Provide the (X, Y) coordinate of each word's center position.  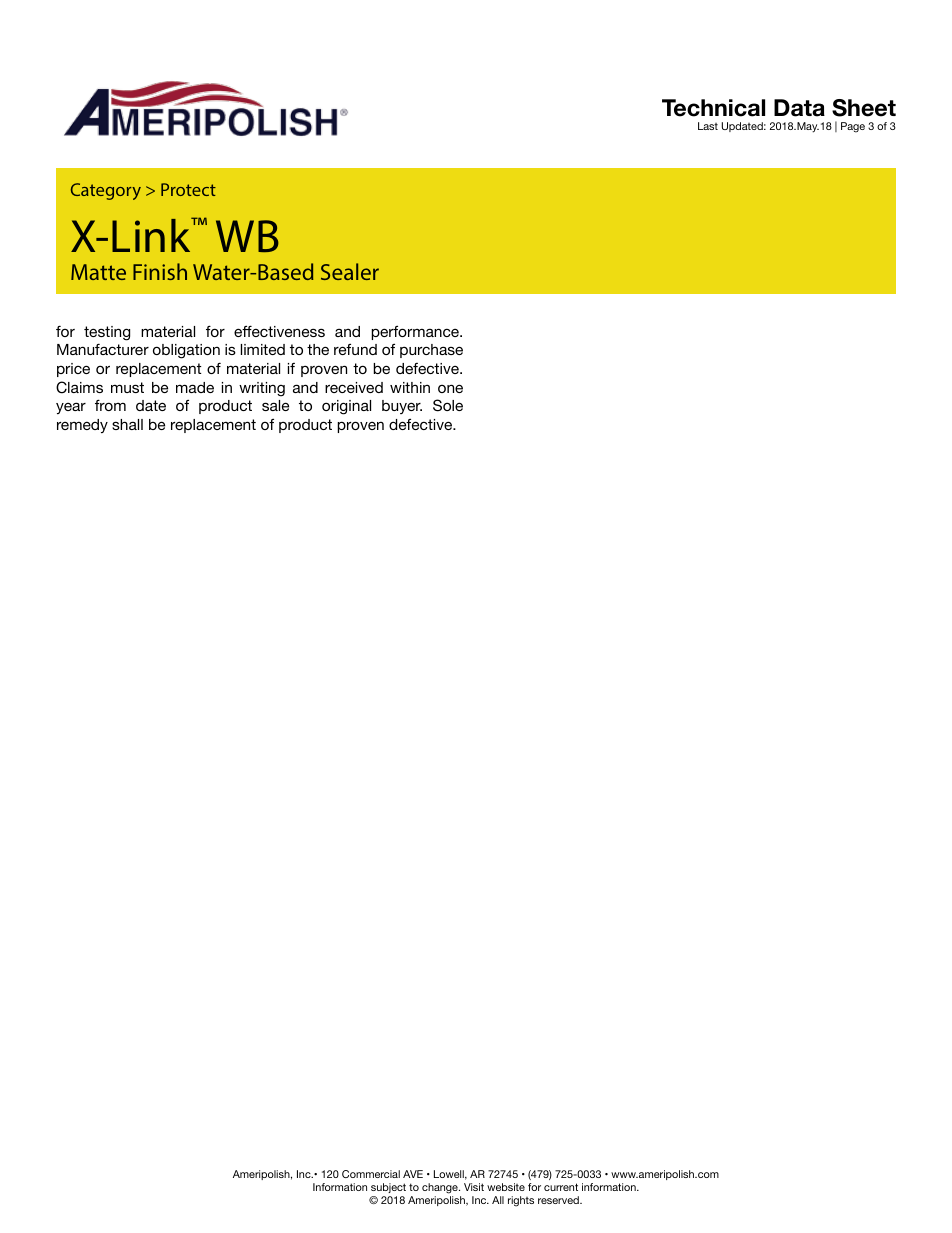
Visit (474, 1187)
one (450, 388)
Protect (188, 189)
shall (127, 424)
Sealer (350, 271)
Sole (448, 405)
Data (799, 108)
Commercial (371, 1174)
